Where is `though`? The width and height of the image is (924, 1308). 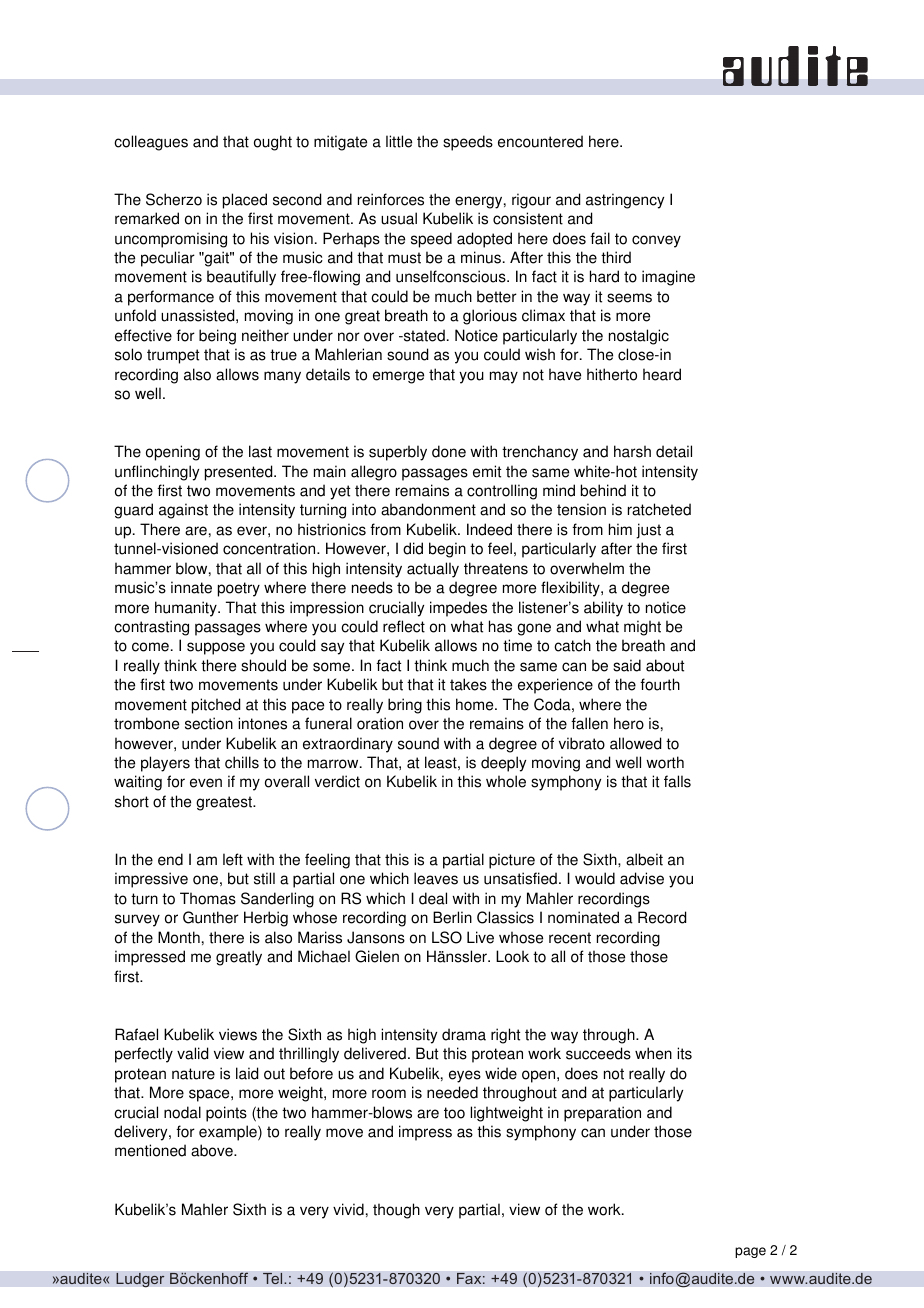
though is located at coordinates (396, 1211).
